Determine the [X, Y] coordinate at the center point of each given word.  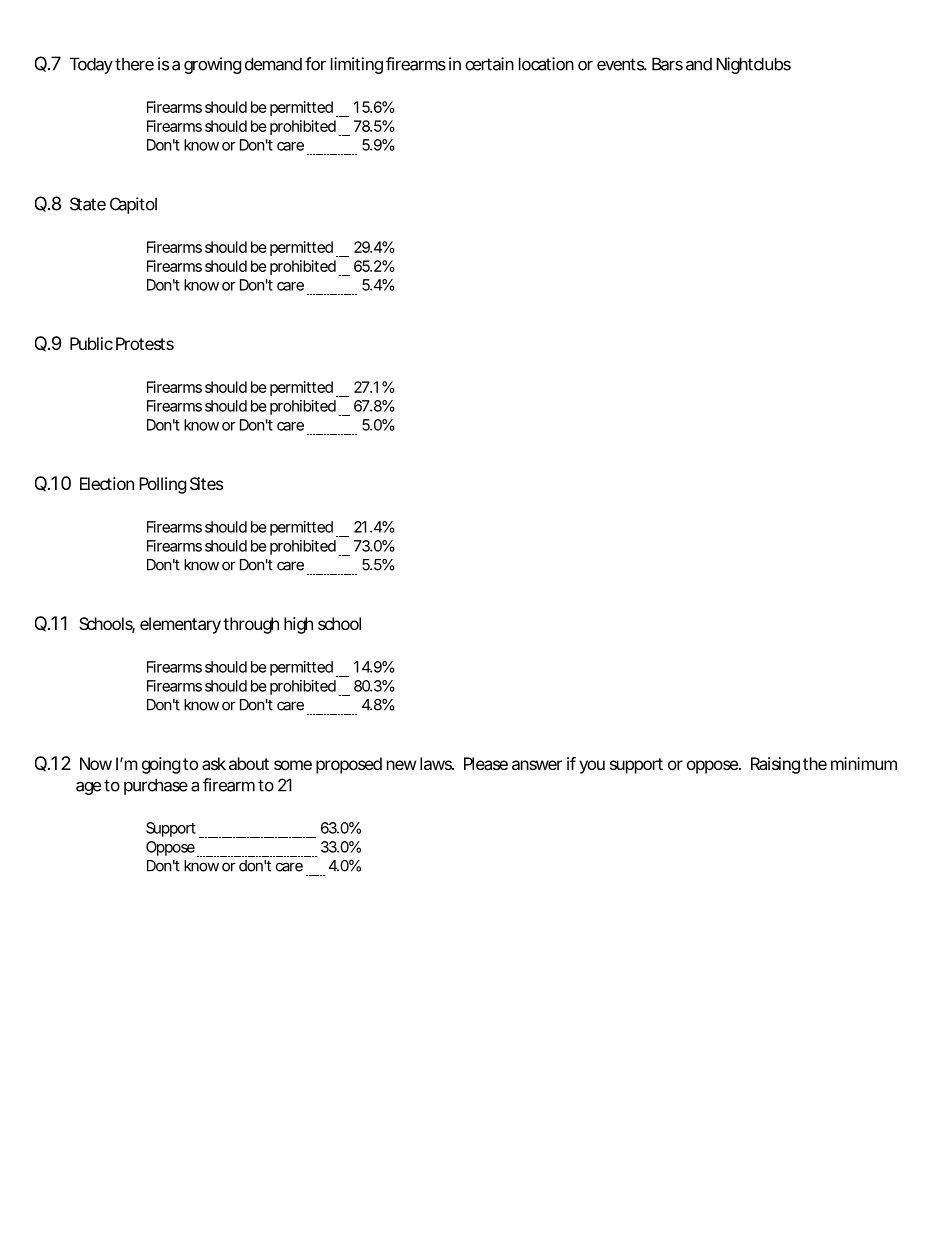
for [315, 64]
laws [436, 763]
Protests [145, 343]
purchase [156, 786]
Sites [206, 483]
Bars [667, 64]
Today [91, 65]
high [298, 625]
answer [537, 765]
